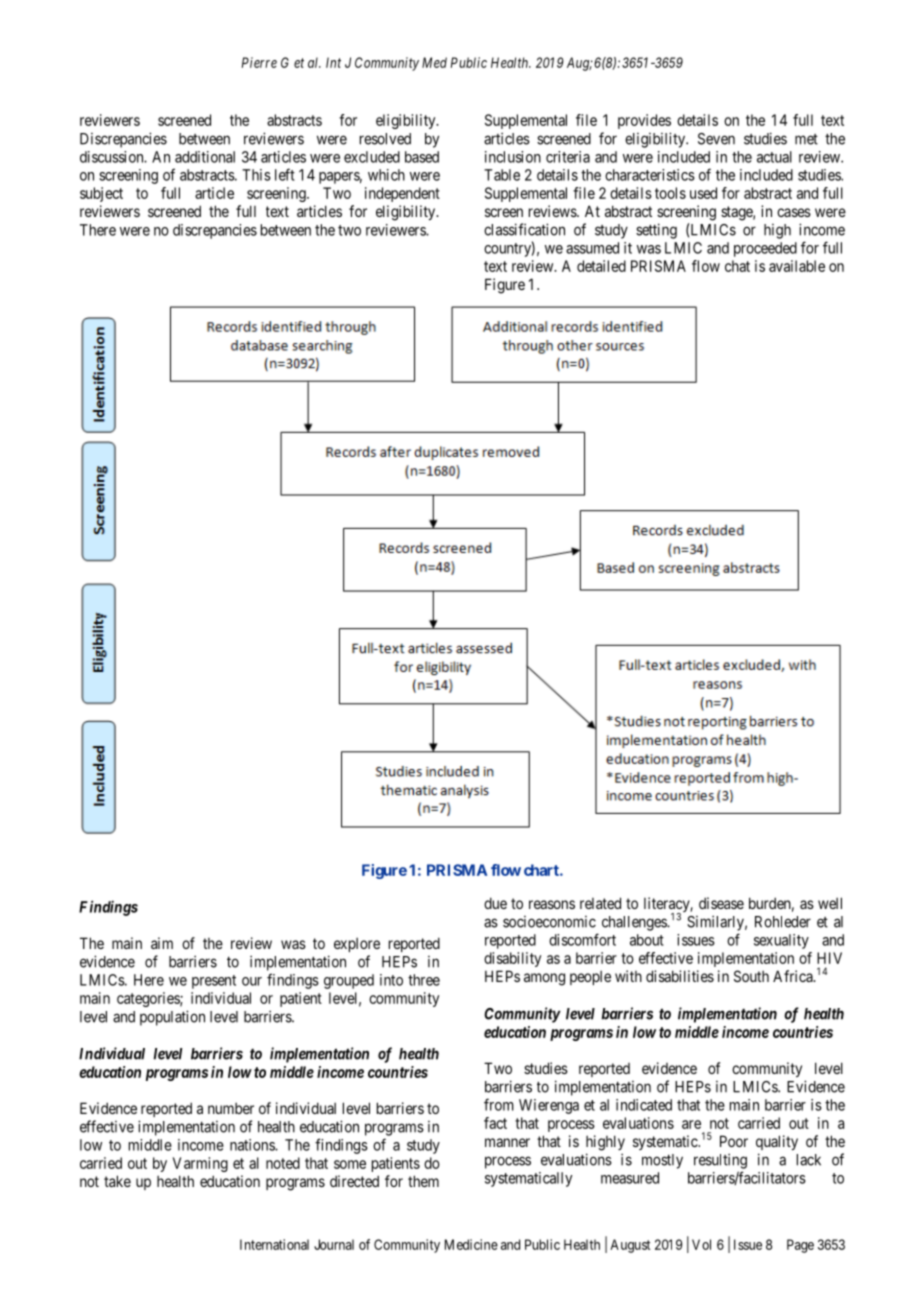 The width and height of the document is (924, 1308). I want to click on Seven, so click(716, 139).
